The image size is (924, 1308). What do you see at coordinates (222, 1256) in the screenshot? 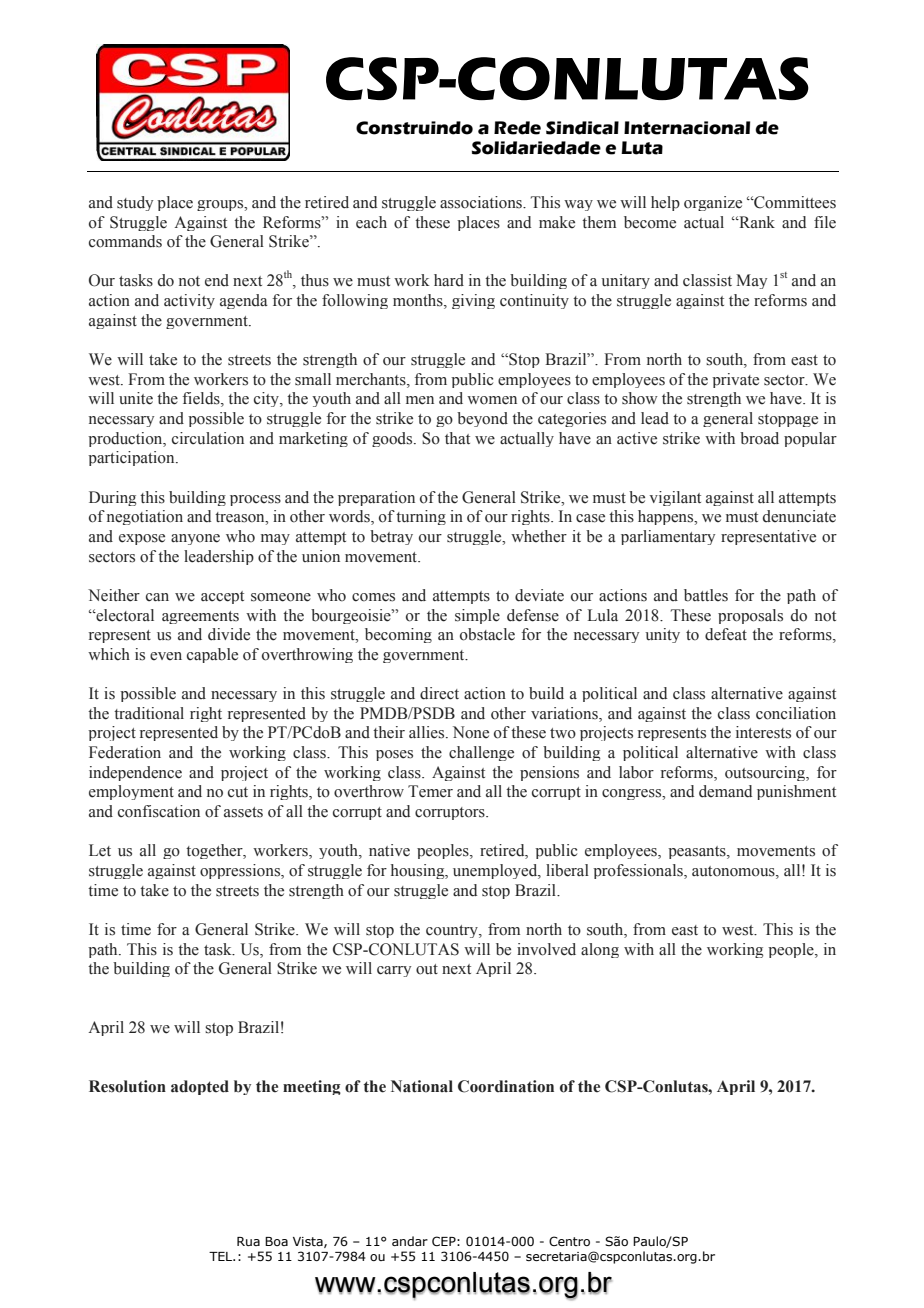
I see `TEL` at bounding box center [222, 1256].
